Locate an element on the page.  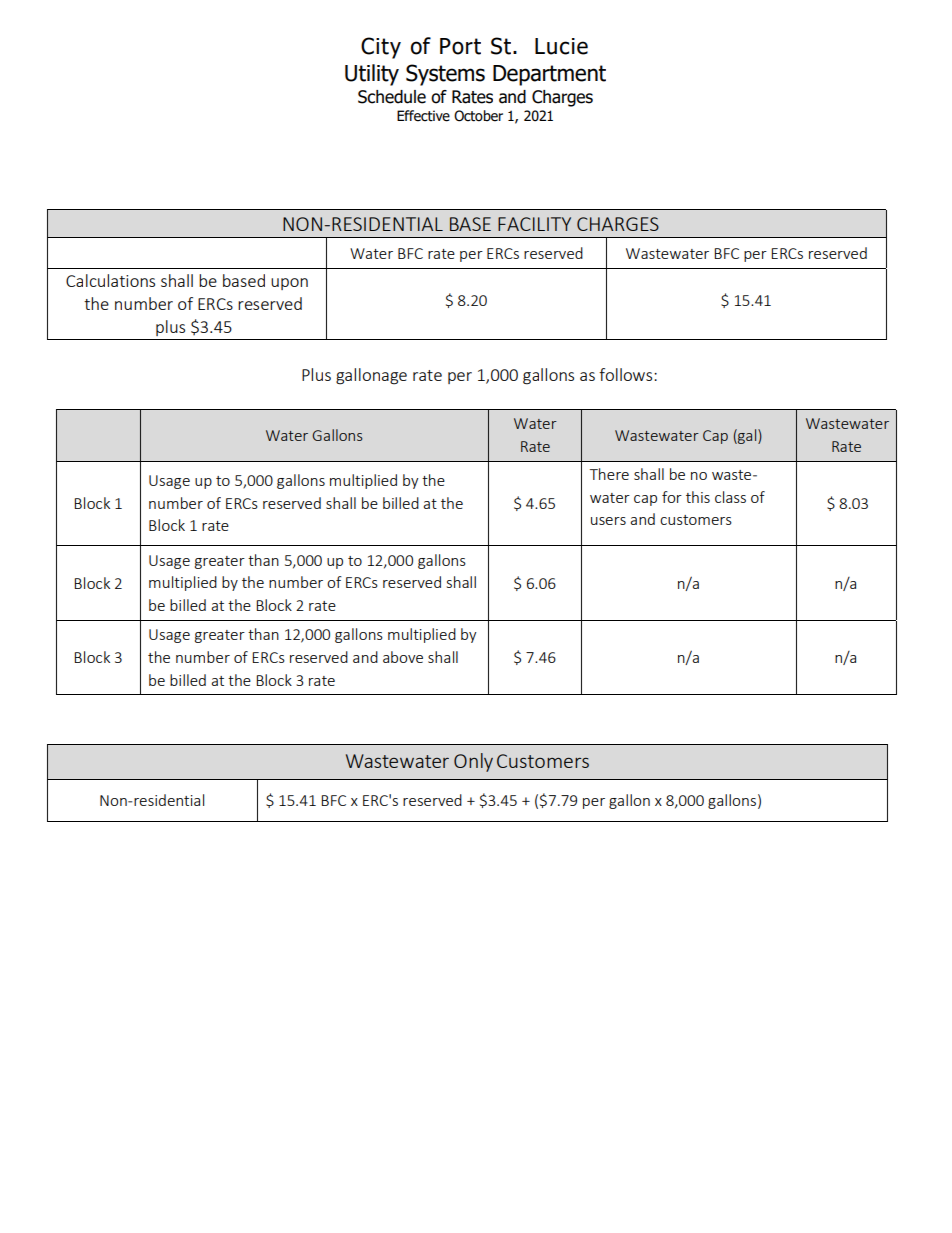
Calculations is located at coordinates (110, 280).
